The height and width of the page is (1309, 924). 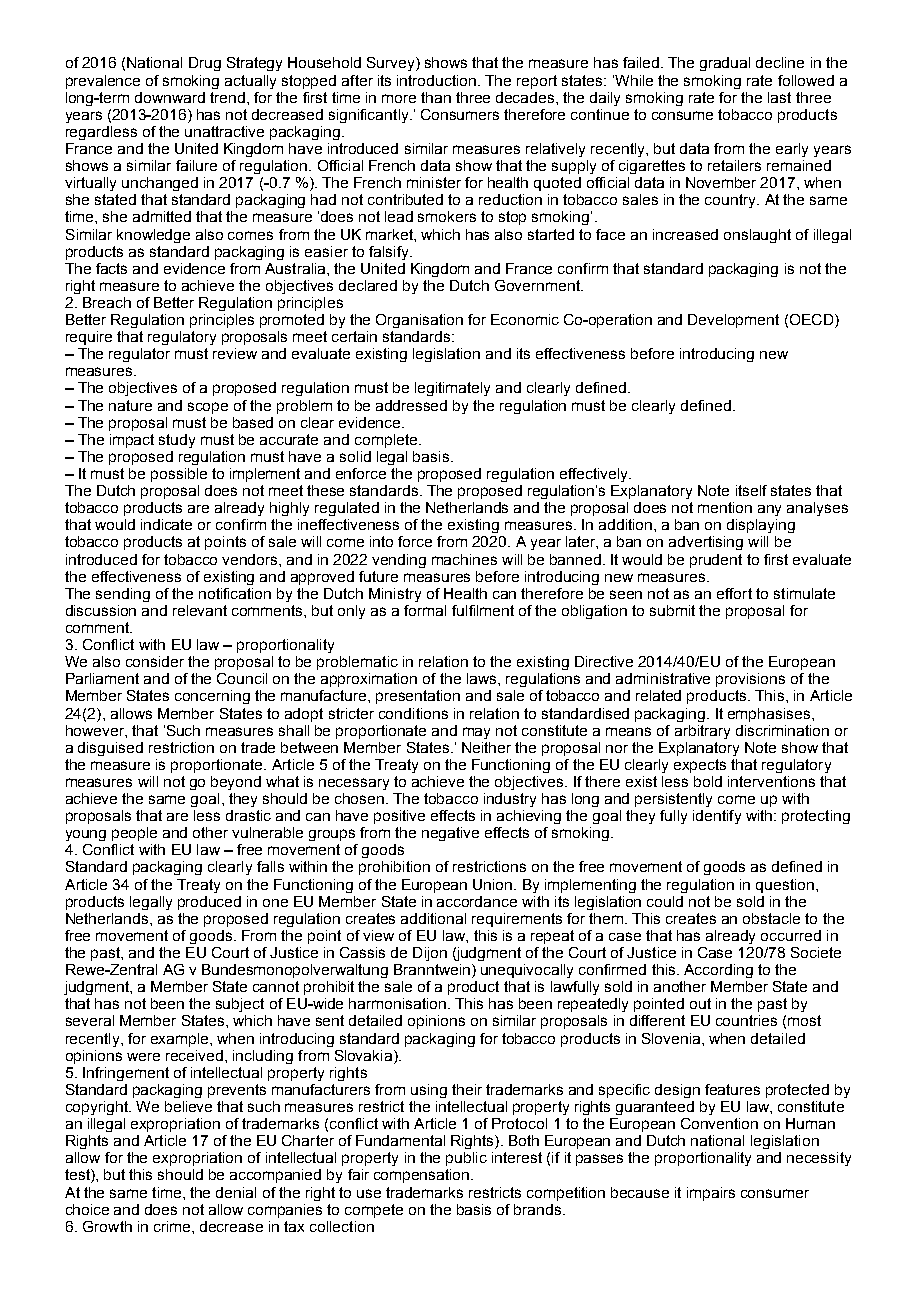 What do you see at coordinates (725, 64) in the page?
I see `gradual` at bounding box center [725, 64].
